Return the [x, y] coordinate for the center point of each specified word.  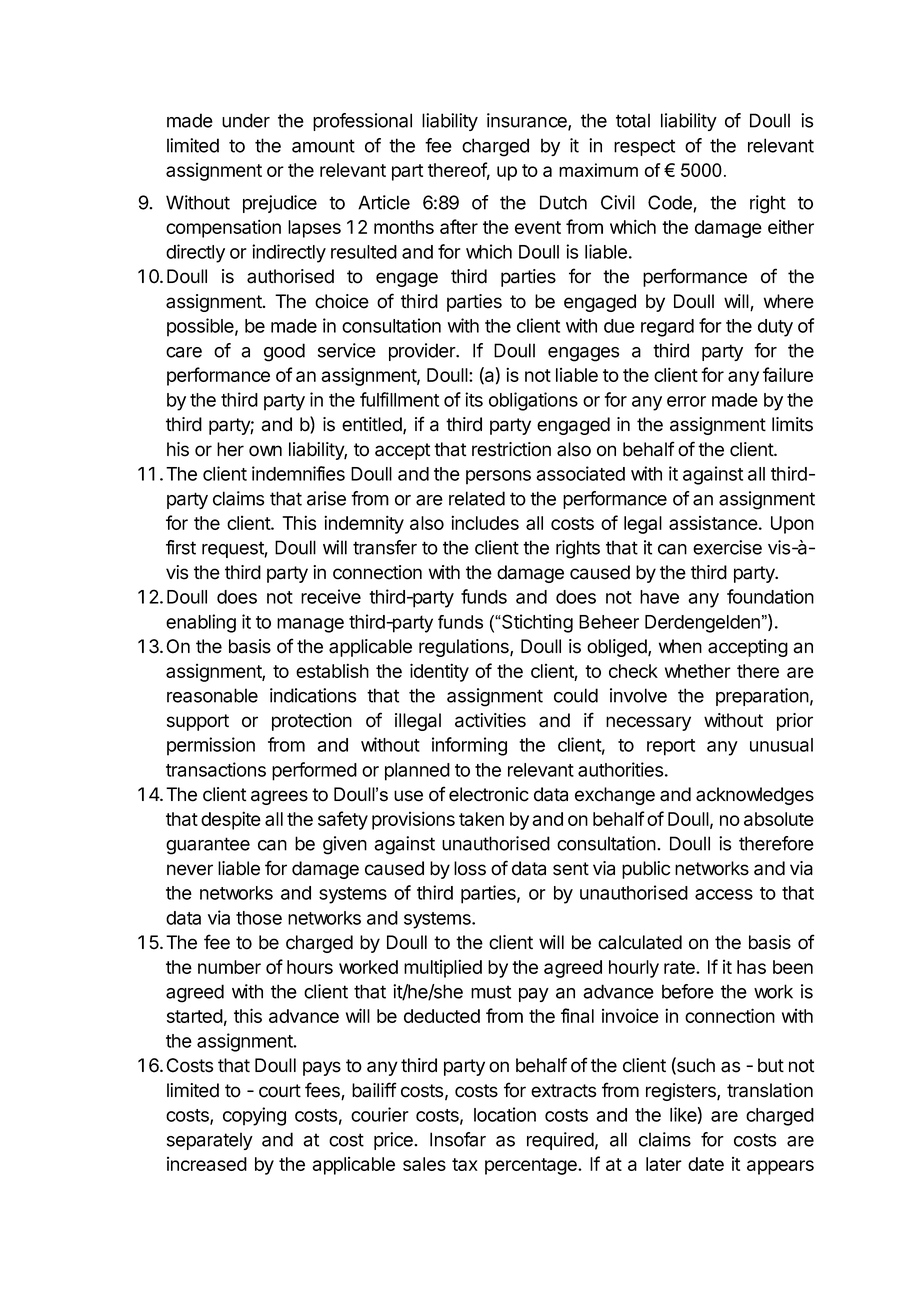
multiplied [443, 968]
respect [644, 147]
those [259, 918]
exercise [727, 547]
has [751, 967]
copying [254, 1116]
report [671, 747]
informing [469, 746]
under [246, 120]
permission [211, 746]
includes [485, 522]
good [284, 352]
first [181, 547]
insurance [528, 121]
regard [667, 328]
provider [423, 352]
